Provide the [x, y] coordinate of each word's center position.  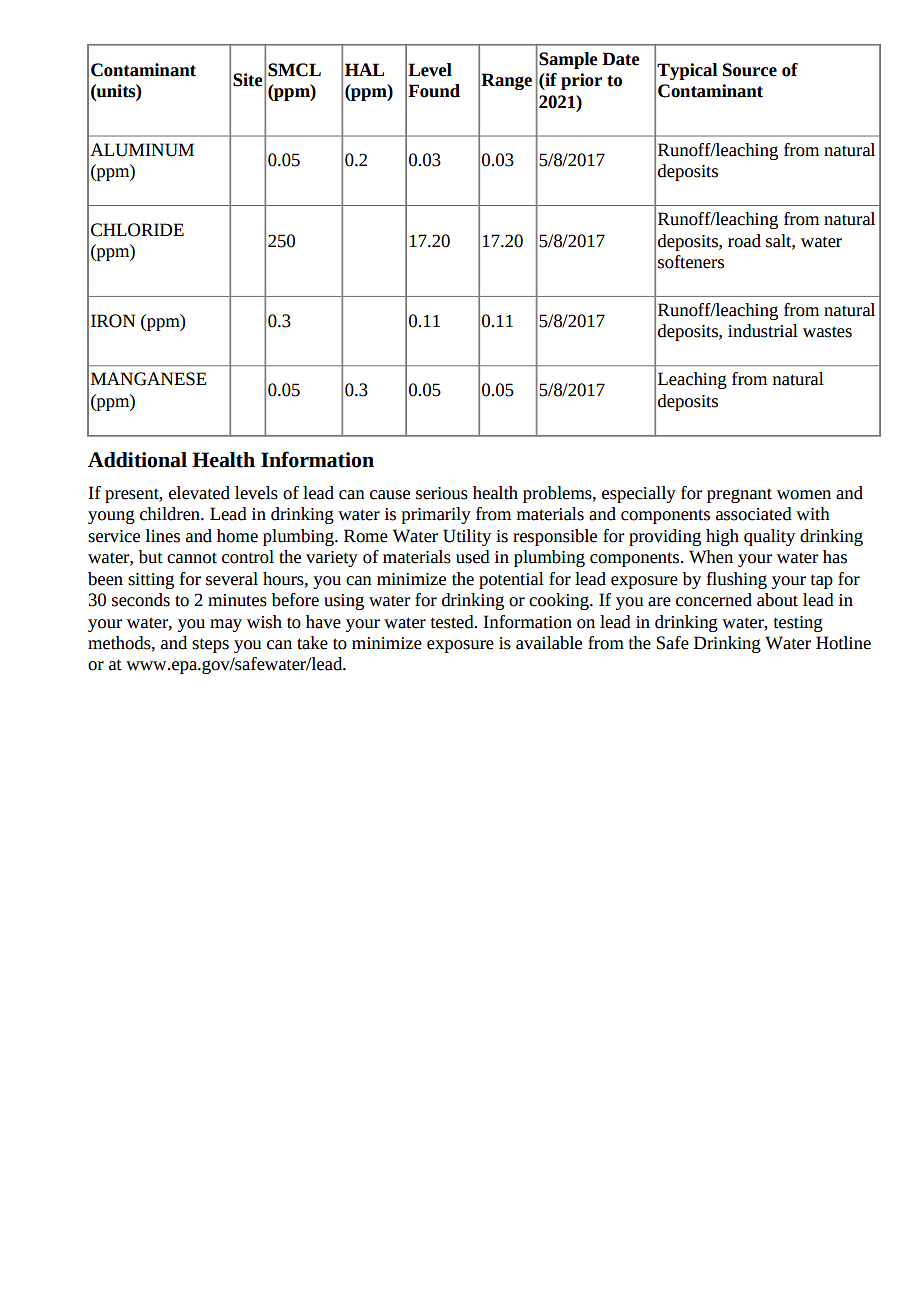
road [744, 241]
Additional [137, 460]
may [226, 625]
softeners [691, 262]
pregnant [739, 495]
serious [442, 493]
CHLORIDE [137, 230]
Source [750, 70]
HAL [364, 69]
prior [581, 81]
